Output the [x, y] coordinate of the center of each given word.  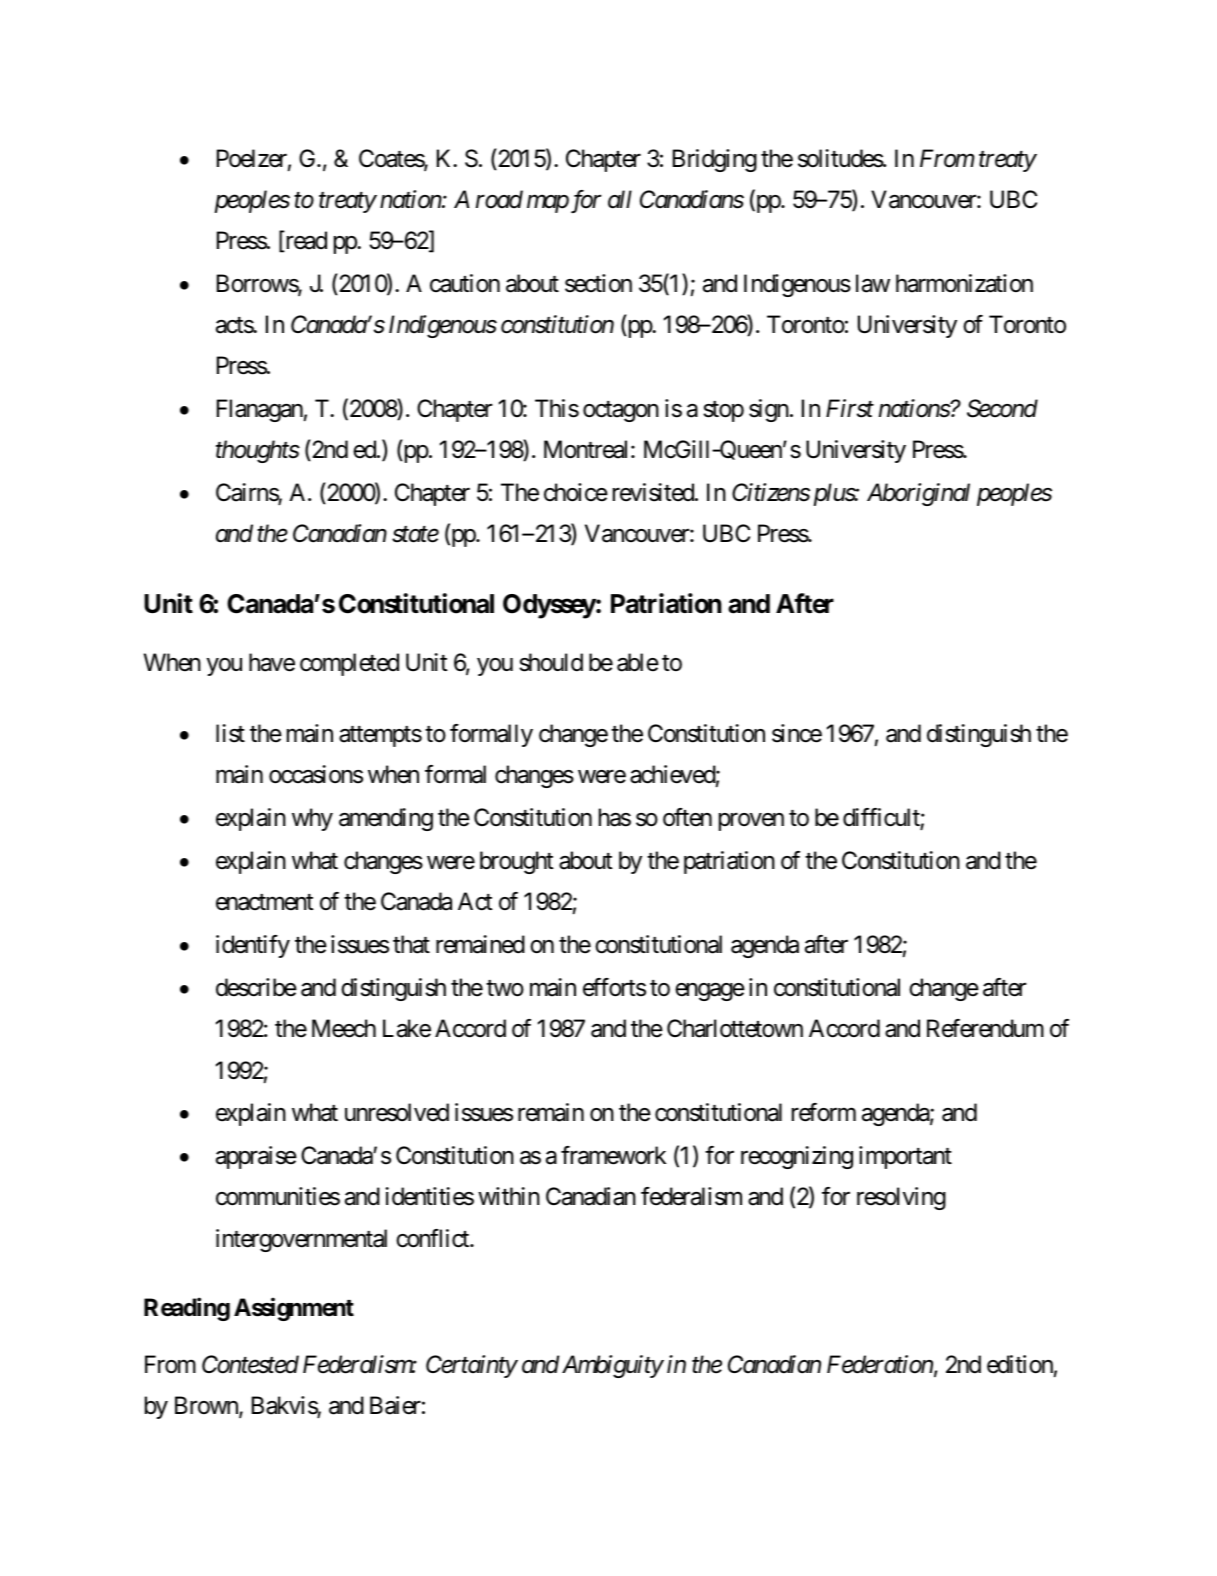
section [598, 283]
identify [253, 946]
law [873, 283]
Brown [207, 1407]
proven [751, 822]
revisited [653, 492]
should [551, 662]
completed [349, 664]
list [230, 733]
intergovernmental [301, 1240]
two [505, 988]
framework [613, 1155]
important [905, 1157]
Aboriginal [918, 494]
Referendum [985, 1028]
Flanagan [260, 410]
